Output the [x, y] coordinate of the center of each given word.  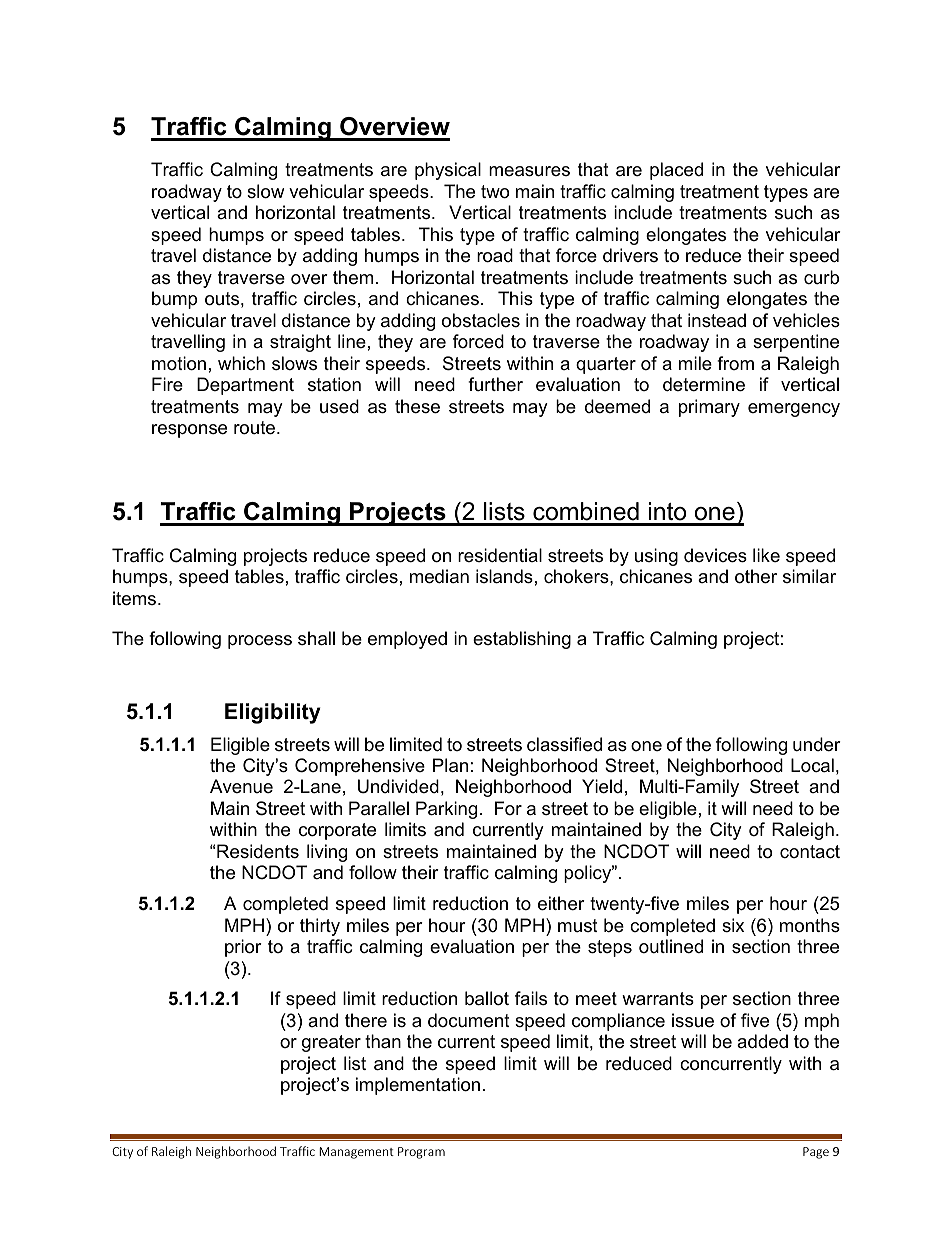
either [561, 903]
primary [709, 408]
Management [356, 1153]
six [733, 925]
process [260, 642]
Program [421, 1153]
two [495, 192]
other [756, 576]
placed [676, 171]
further [495, 384]
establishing [522, 640]
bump [174, 300]
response [189, 431]
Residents [258, 851]
